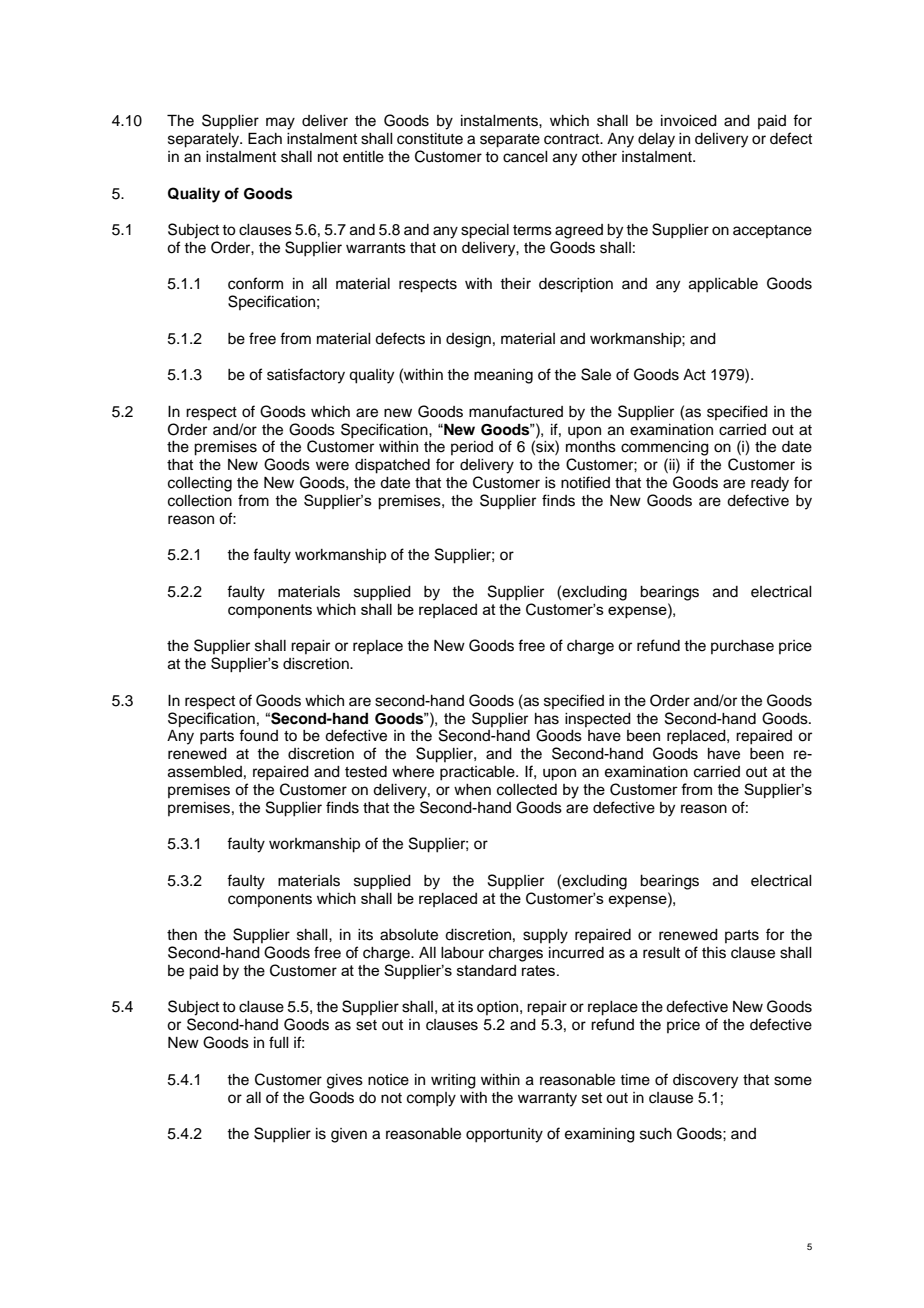 This page has height=1308, width=924. I want to click on purchase, so click(742, 647).
